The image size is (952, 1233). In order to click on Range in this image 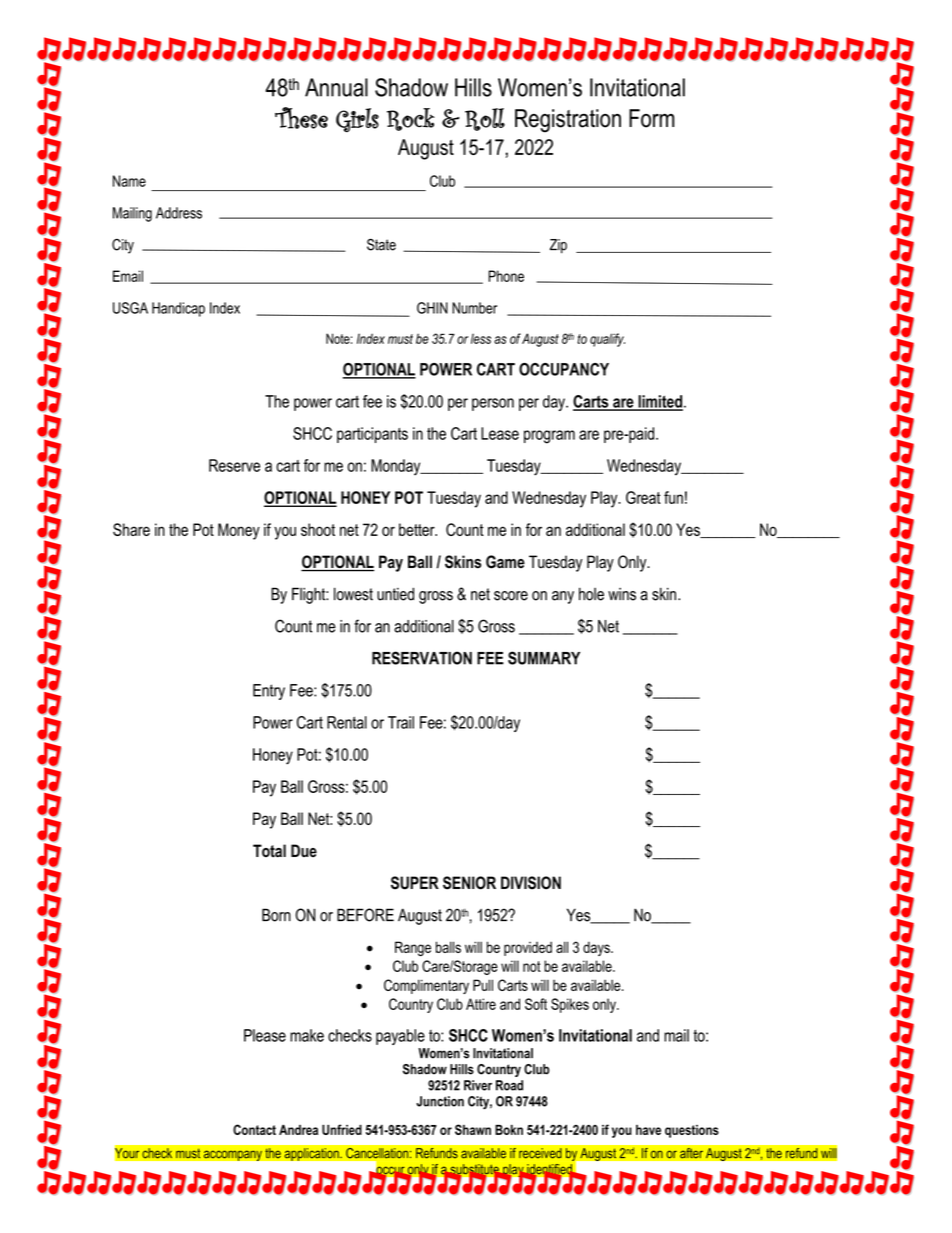, I will do `click(413, 948)`.
